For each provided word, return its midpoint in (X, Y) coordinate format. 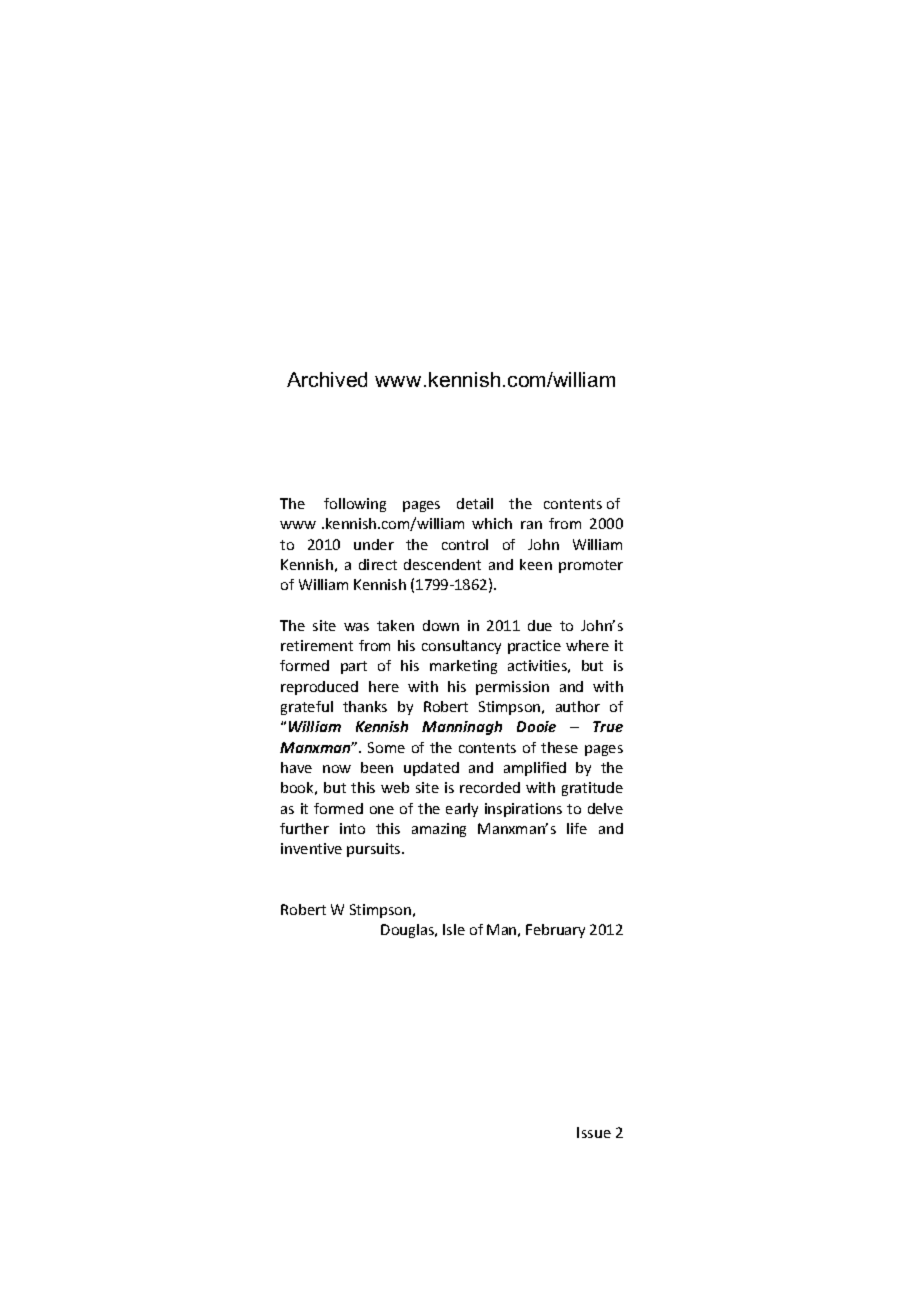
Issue (594, 1132)
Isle (454, 929)
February (555, 931)
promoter (591, 566)
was (356, 627)
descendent (442, 564)
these (559, 747)
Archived (327, 379)
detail (475, 503)
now (337, 769)
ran (531, 525)
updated (431, 769)
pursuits (375, 850)
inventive (311, 848)
